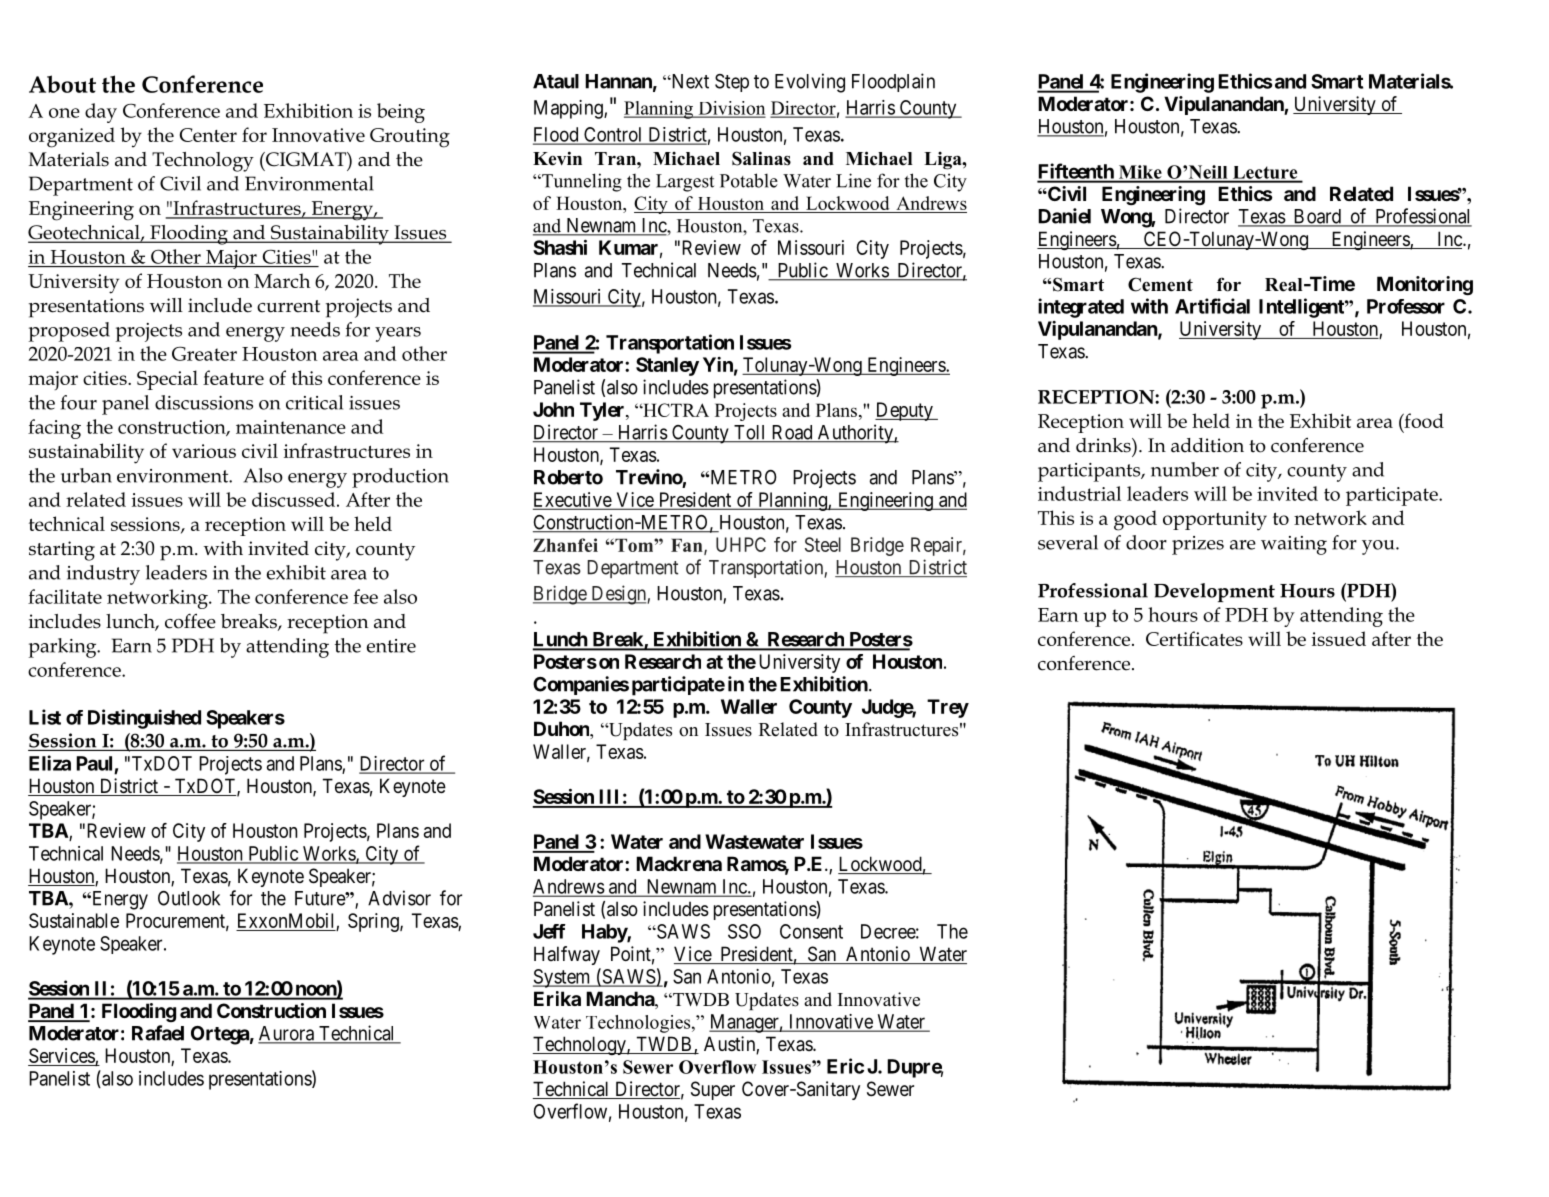 The width and height of the screenshot is (1549, 1197). Describe the element at coordinates (948, 708) in the screenshot. I see `Trey` at that location.
